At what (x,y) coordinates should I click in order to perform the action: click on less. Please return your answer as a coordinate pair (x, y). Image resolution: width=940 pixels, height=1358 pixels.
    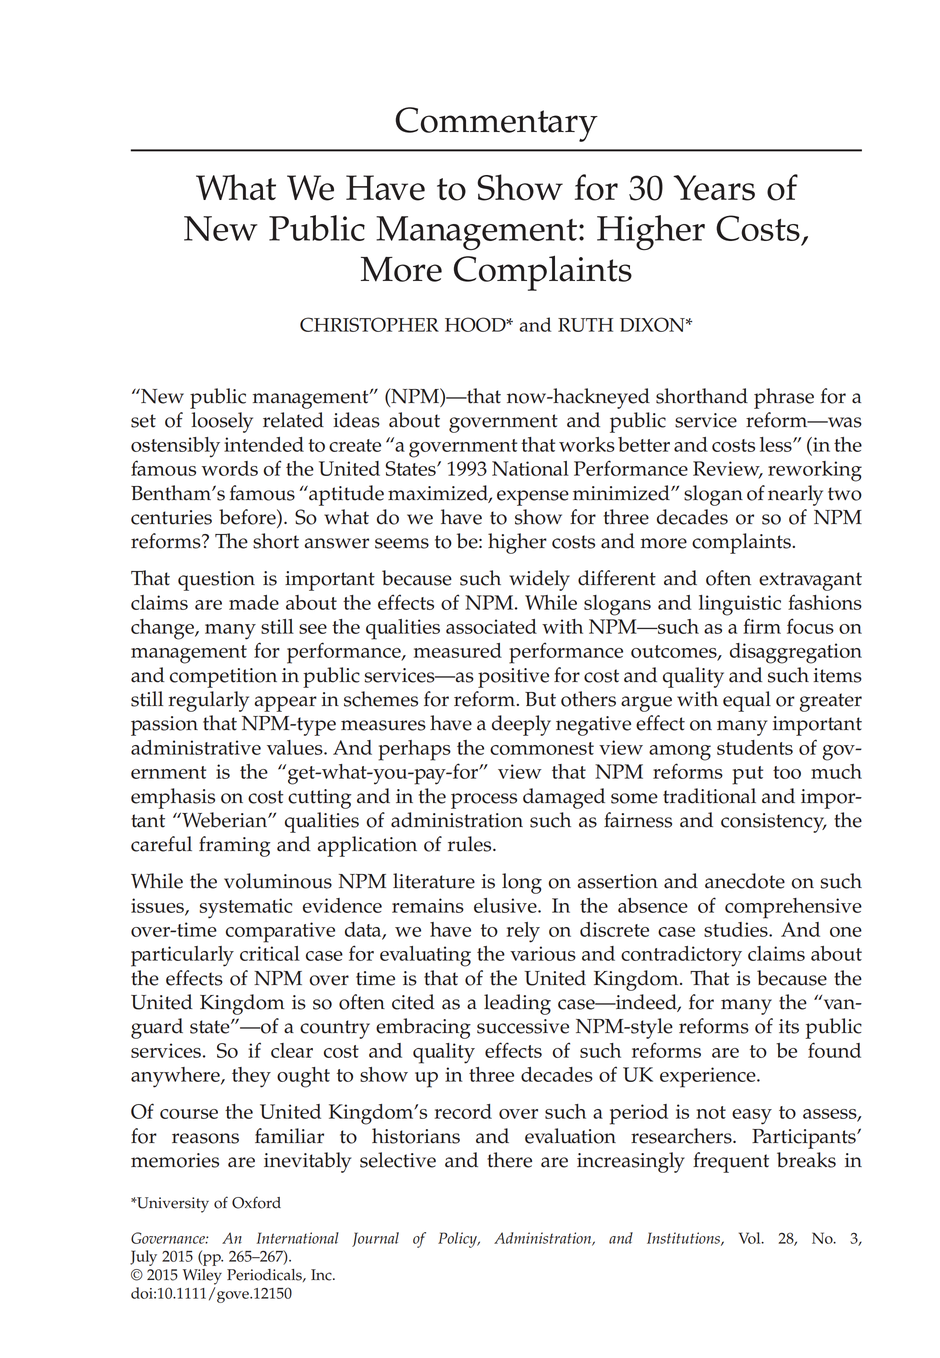
    Looking at the image, I should click on (777, 444).
